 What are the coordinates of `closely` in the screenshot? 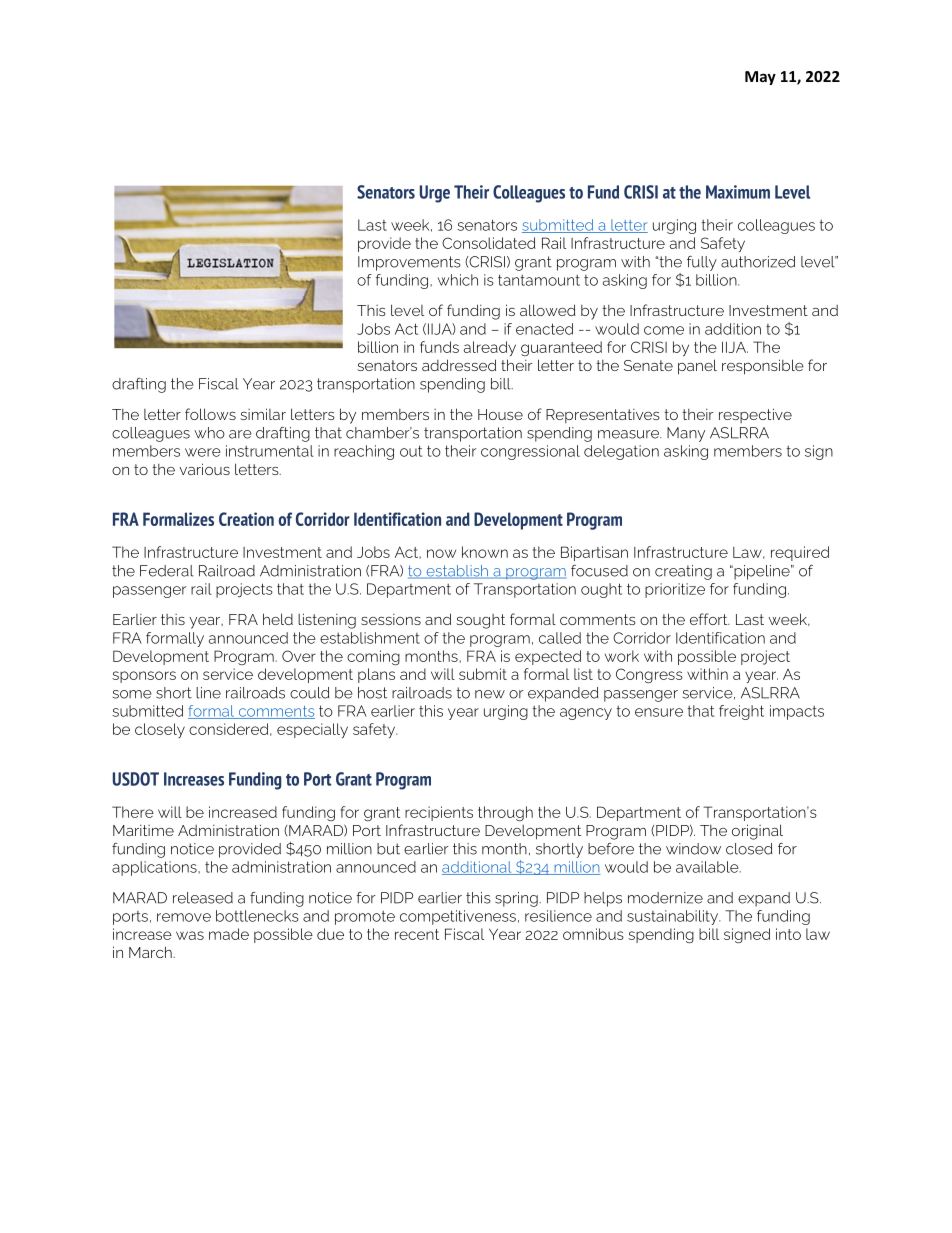 It's located at (160, 730).
